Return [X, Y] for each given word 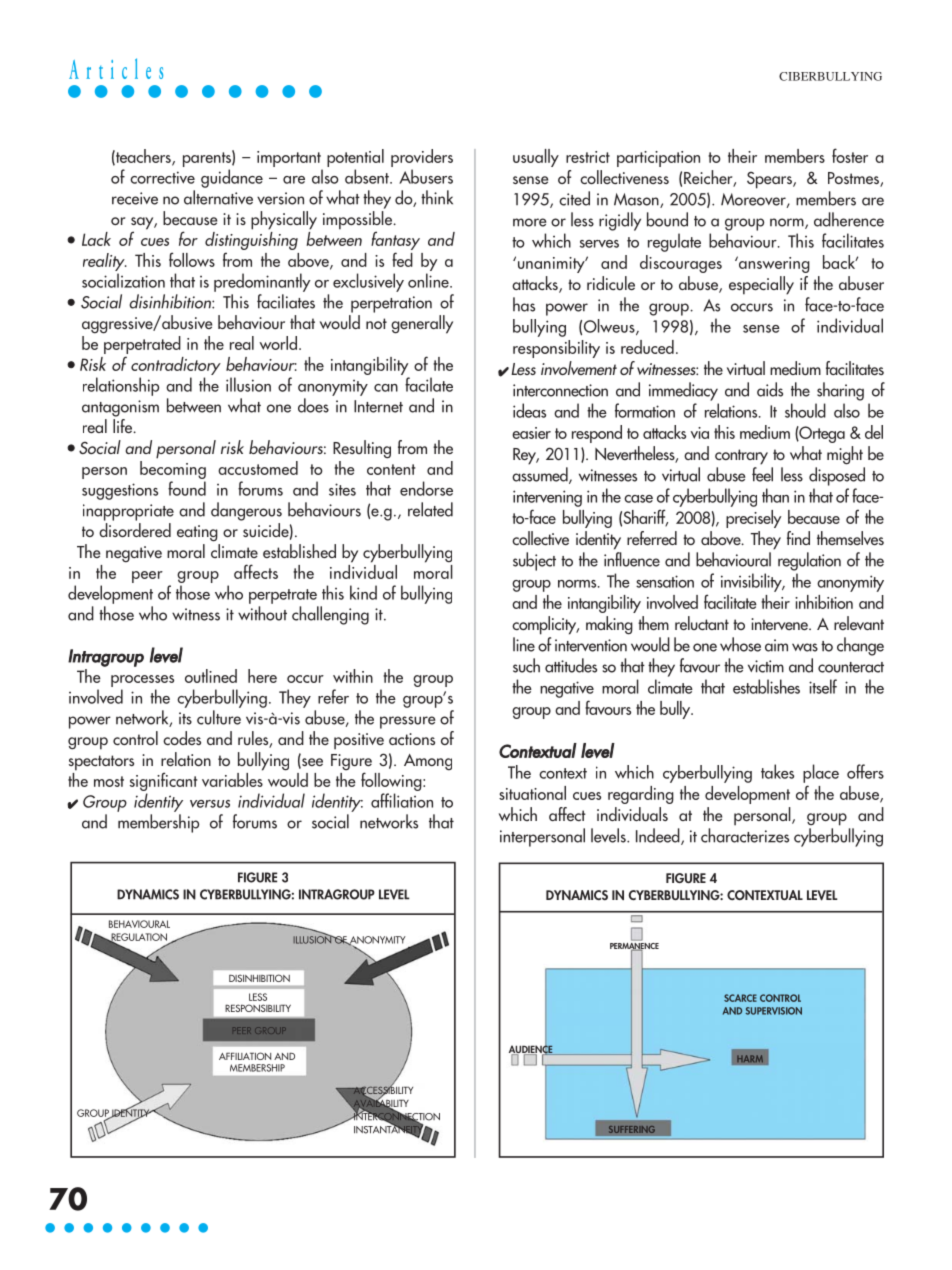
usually [536, 158]
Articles [116, 68]
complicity [545, 625]
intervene [780, 624]
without [262, 613]
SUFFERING [631, 1129]
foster [850, 155]
